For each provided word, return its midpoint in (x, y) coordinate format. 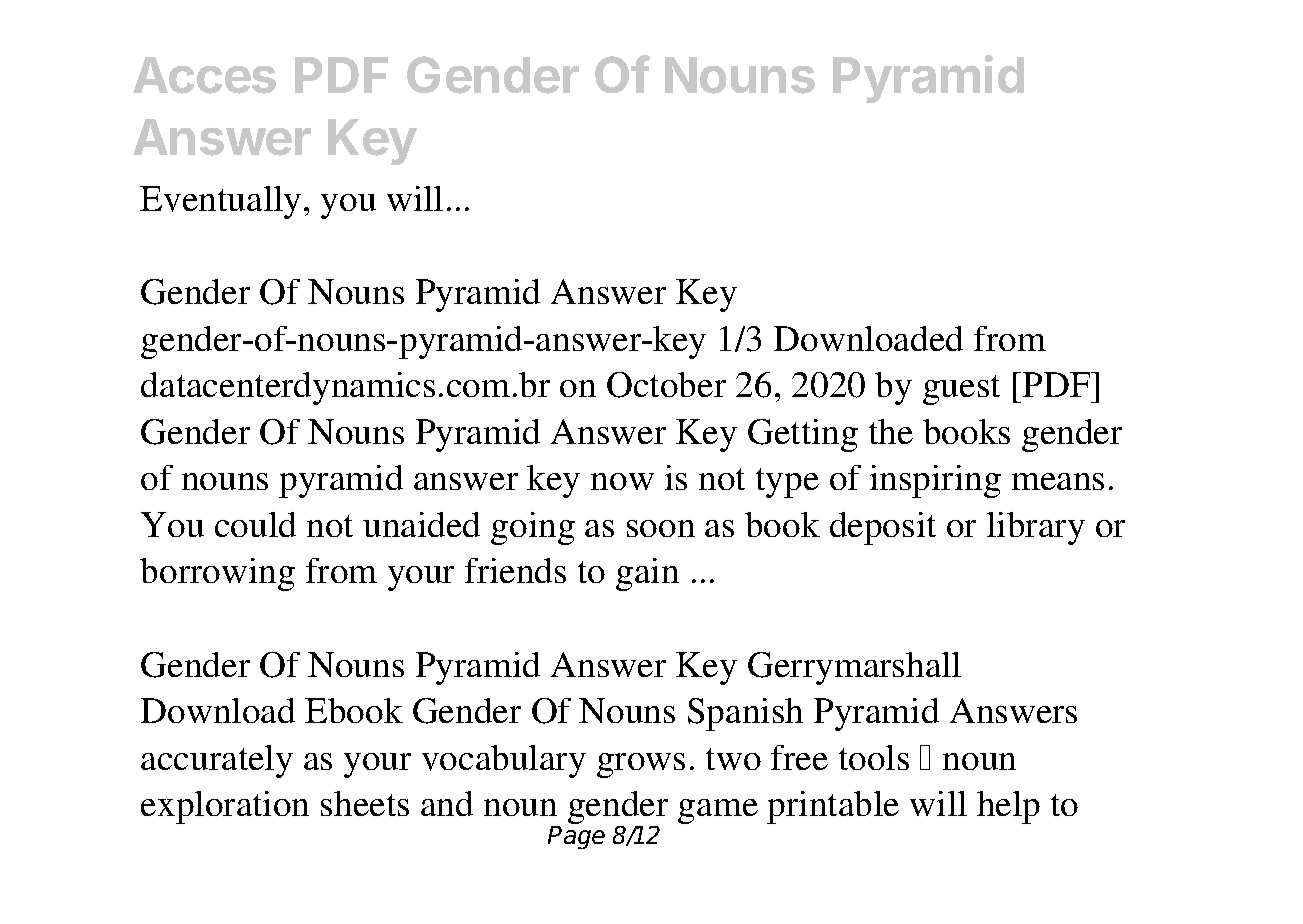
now (622, 481)
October (666, 385)
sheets (365, 803)
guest (961, 390)
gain (647, 574)
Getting (803, 435)
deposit (883, 528)
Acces (204, 75)
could (255, 524)
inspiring (935, 481)
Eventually (220, 202)
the (891, 431)
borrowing (217, 574)
